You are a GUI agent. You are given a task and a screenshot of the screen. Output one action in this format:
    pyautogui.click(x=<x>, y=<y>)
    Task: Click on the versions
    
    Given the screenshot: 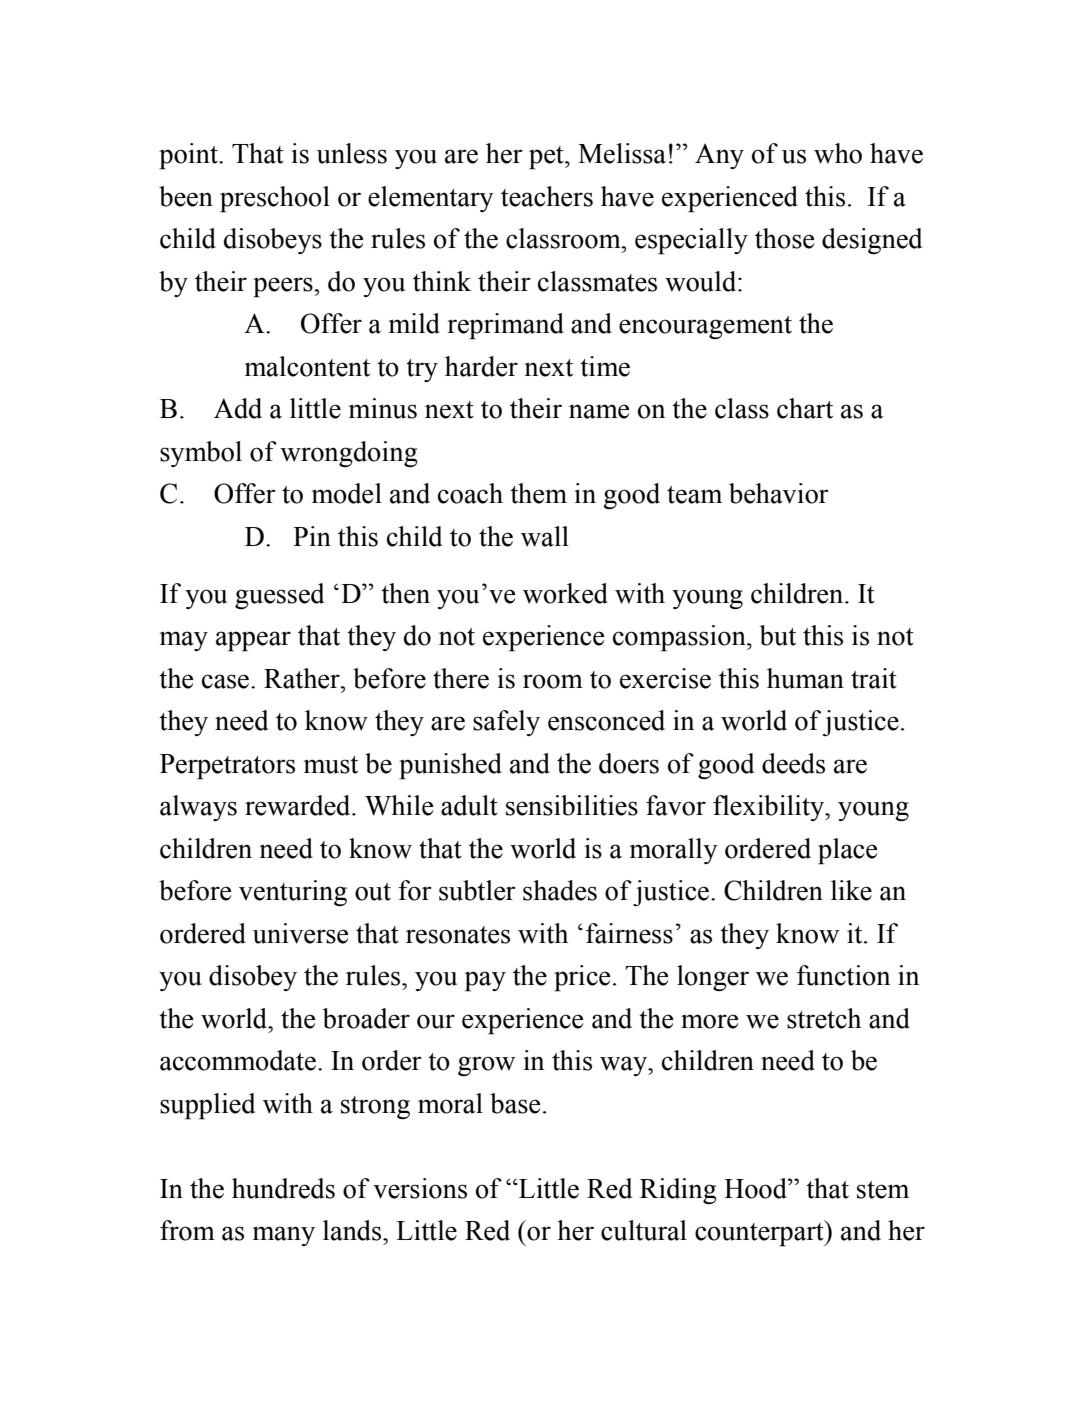 What is the action you would take?
    pyautogui.click(x=420, y=1188)
